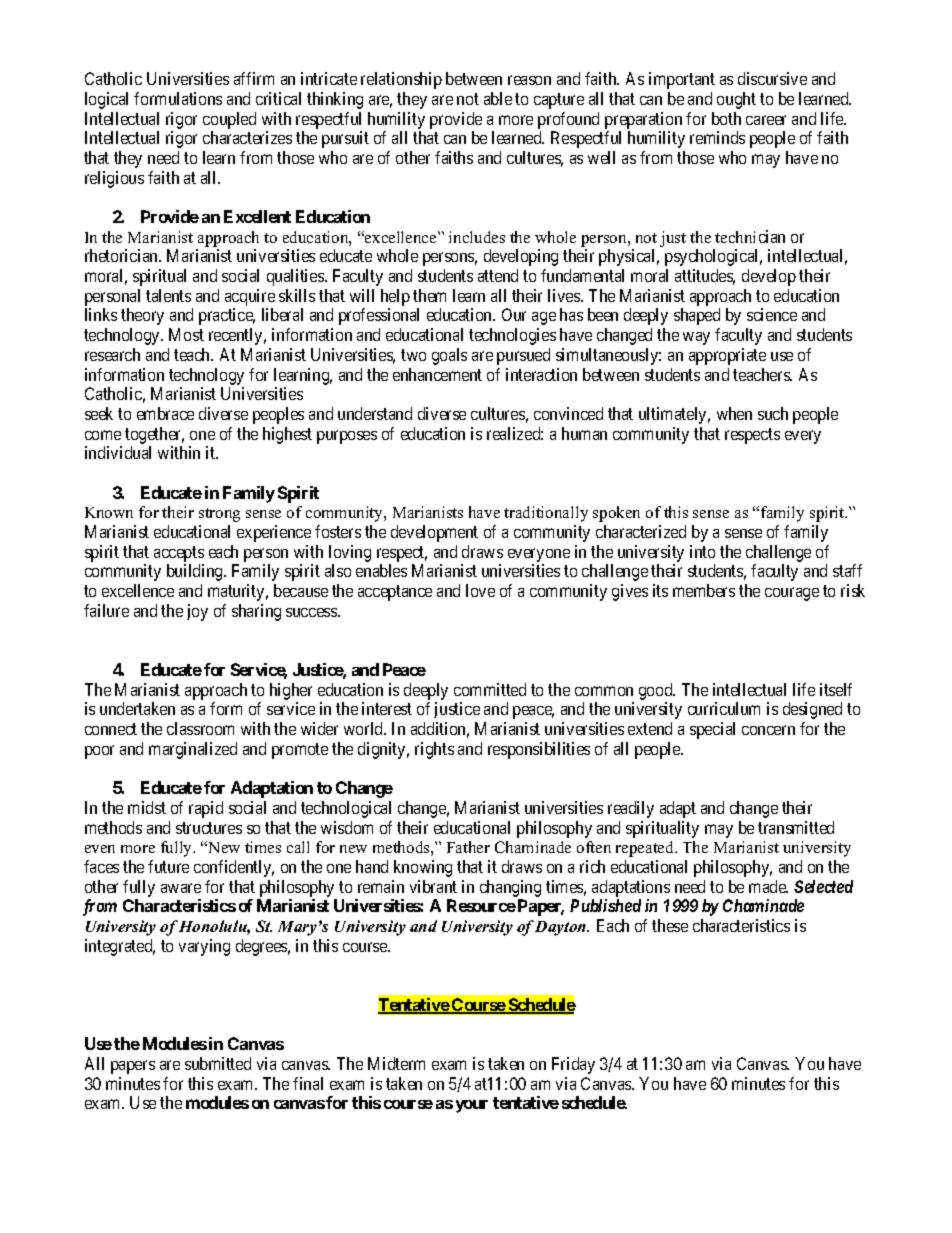 The image size is (952, 1233). What do you see at coordinates (437, 374) in the screenshot?
I see `enhancement` at bounding box center [437, 374].
